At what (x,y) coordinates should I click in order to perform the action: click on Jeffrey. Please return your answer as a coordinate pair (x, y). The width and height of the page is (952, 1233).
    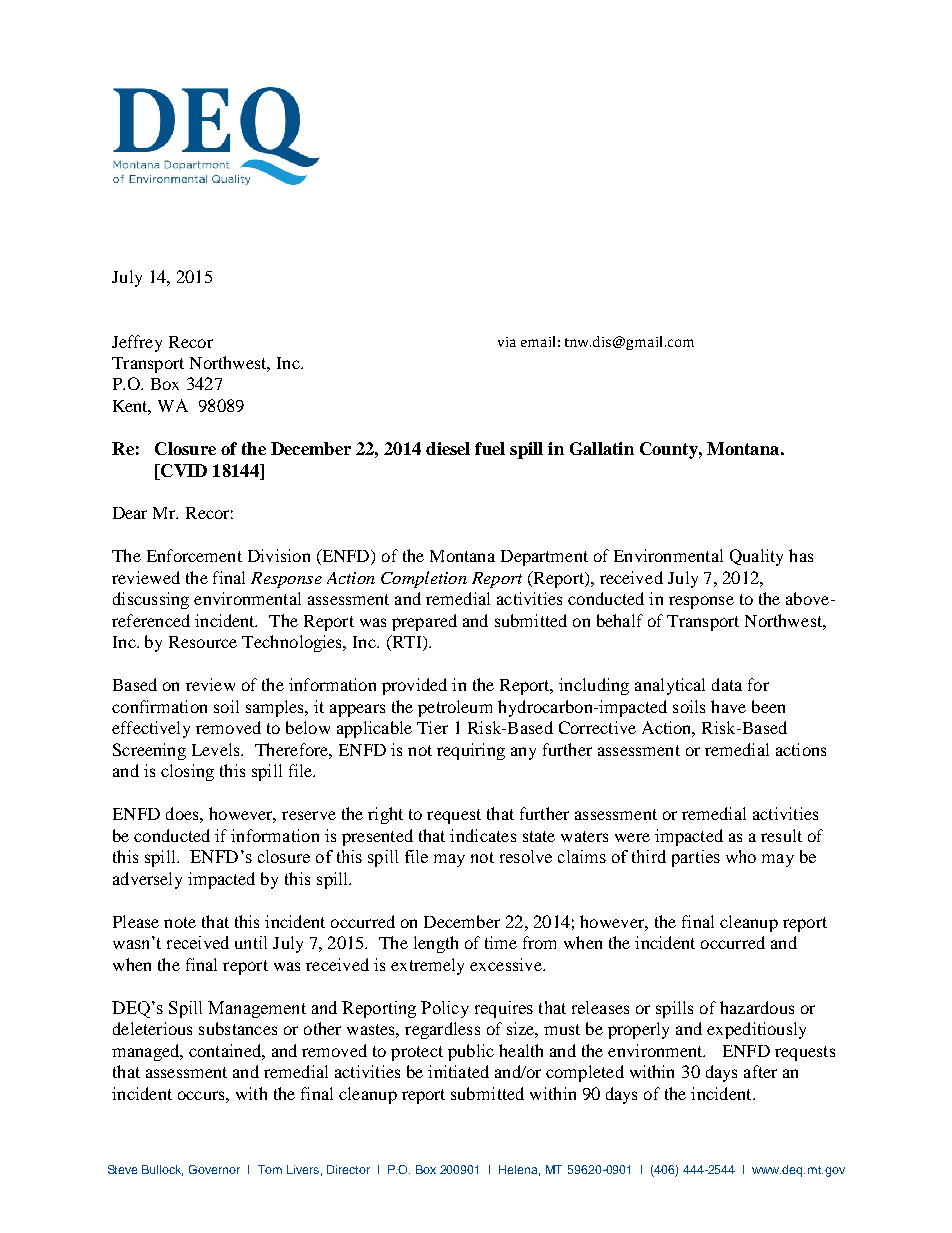
    Looking at the image, I should click on (137, 343).
